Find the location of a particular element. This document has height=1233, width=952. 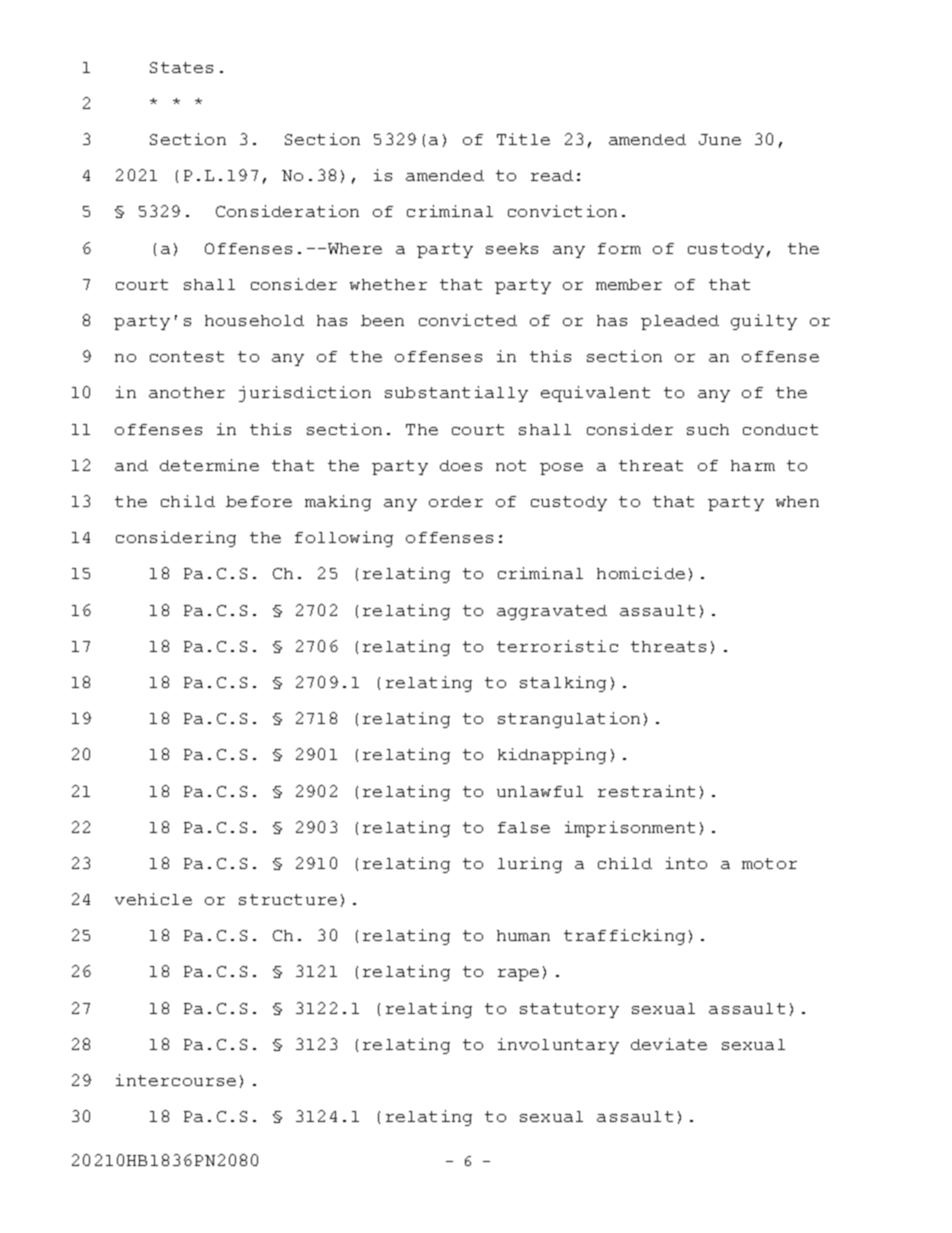

contest is located at coordinates (187, 356).
